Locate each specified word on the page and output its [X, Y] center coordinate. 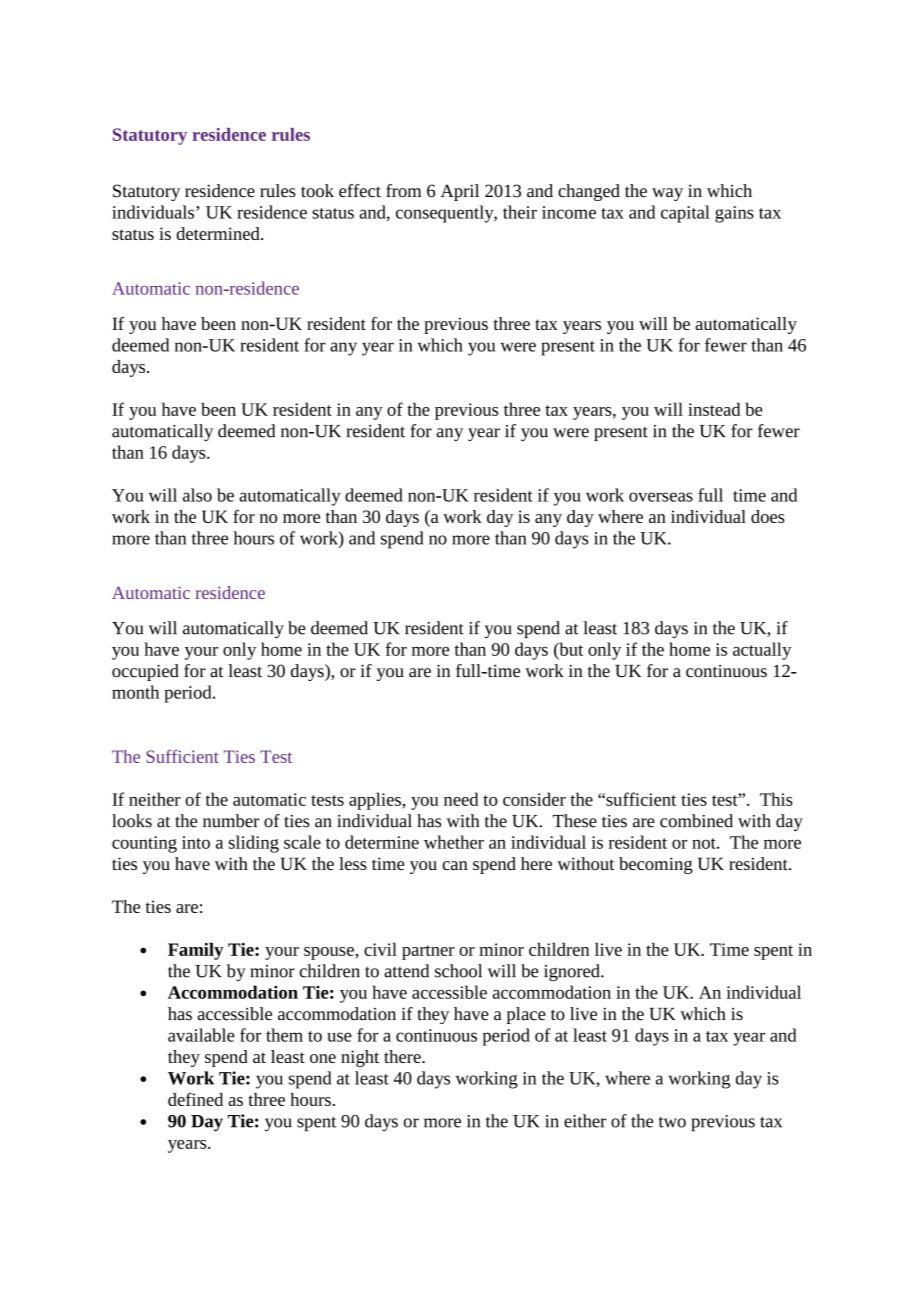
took [317, 191]
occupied [145, 672]
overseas [661, 497]
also [197, 495]
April [459, 192]
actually [762, 651]
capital [685, 214]
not [705, 843]
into [196, 842]
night [360, 1058]
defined [195, 1099]
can [455, 865]
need [461, 799]
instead [714, 409]
